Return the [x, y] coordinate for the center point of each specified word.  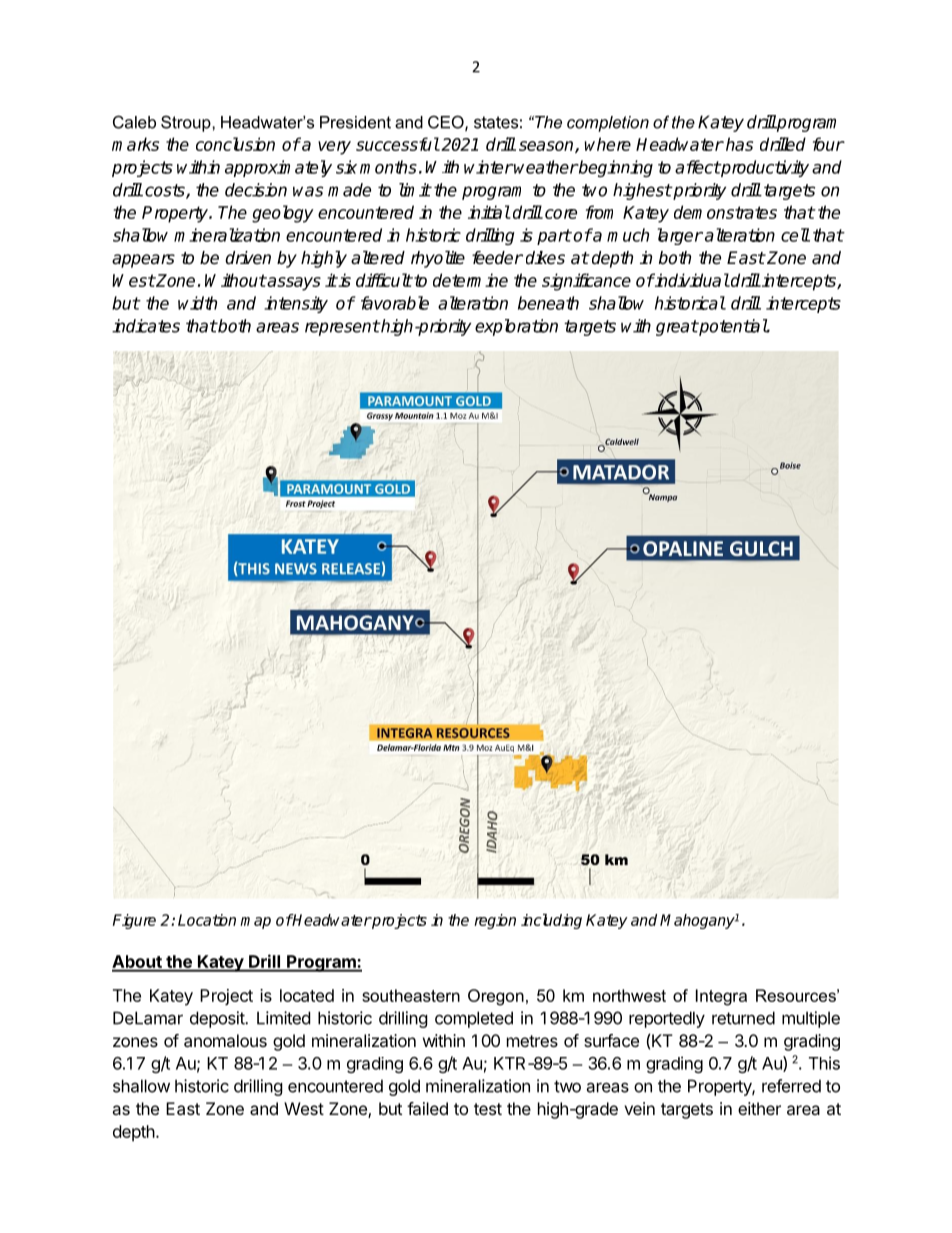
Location [207, 920]
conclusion [235, 144]
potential [732, 327]
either [759, 1108]
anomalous [225, 1040]
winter [488, 167]
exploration [516, 327]
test [488, 1109]
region [495, 921]
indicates [146, 326]
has [739, 144]
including [551, 921]
